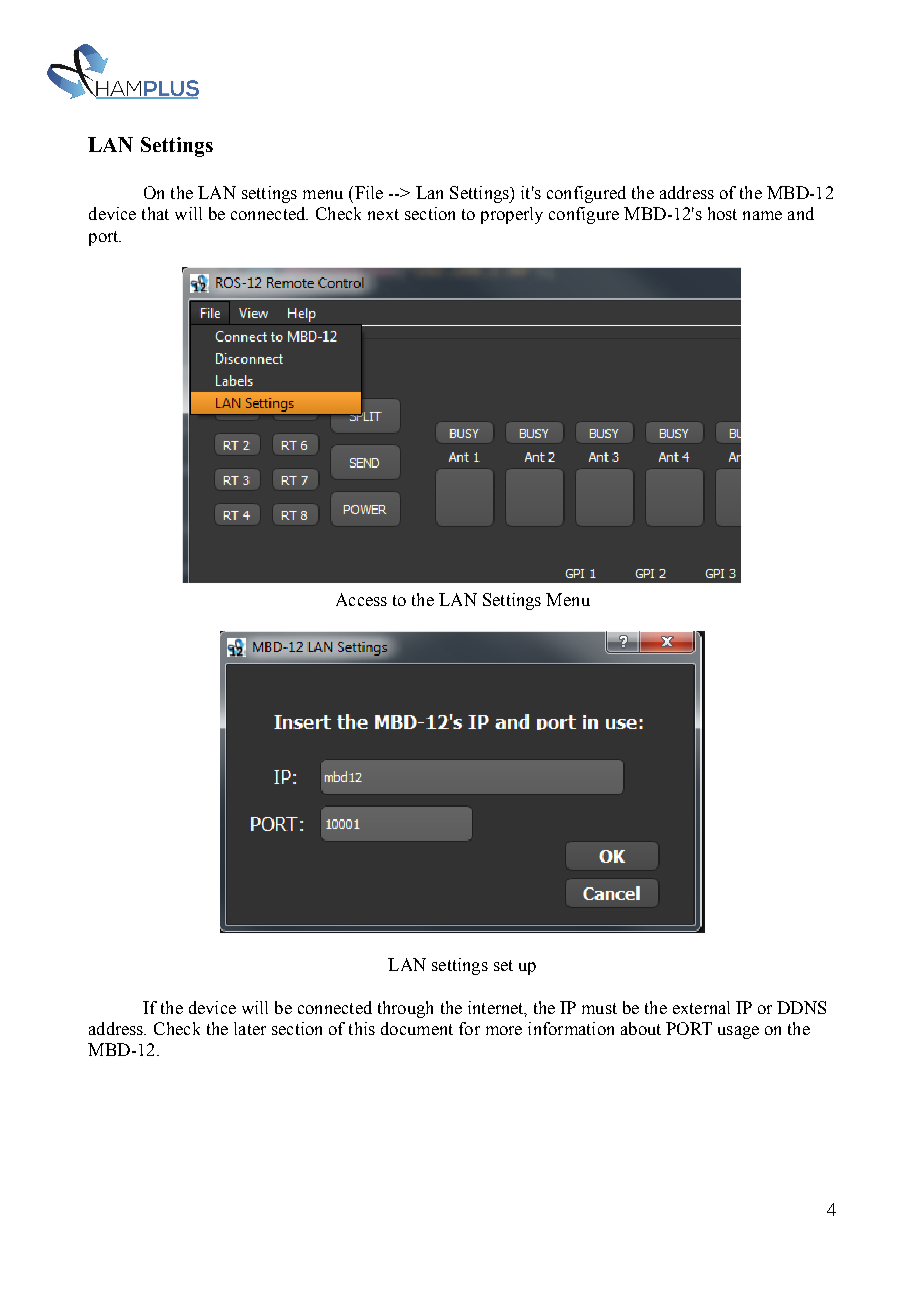  What do you see at coordinates (512, 215) in the page?
I see `properly` at bounding box center [512, 215].
